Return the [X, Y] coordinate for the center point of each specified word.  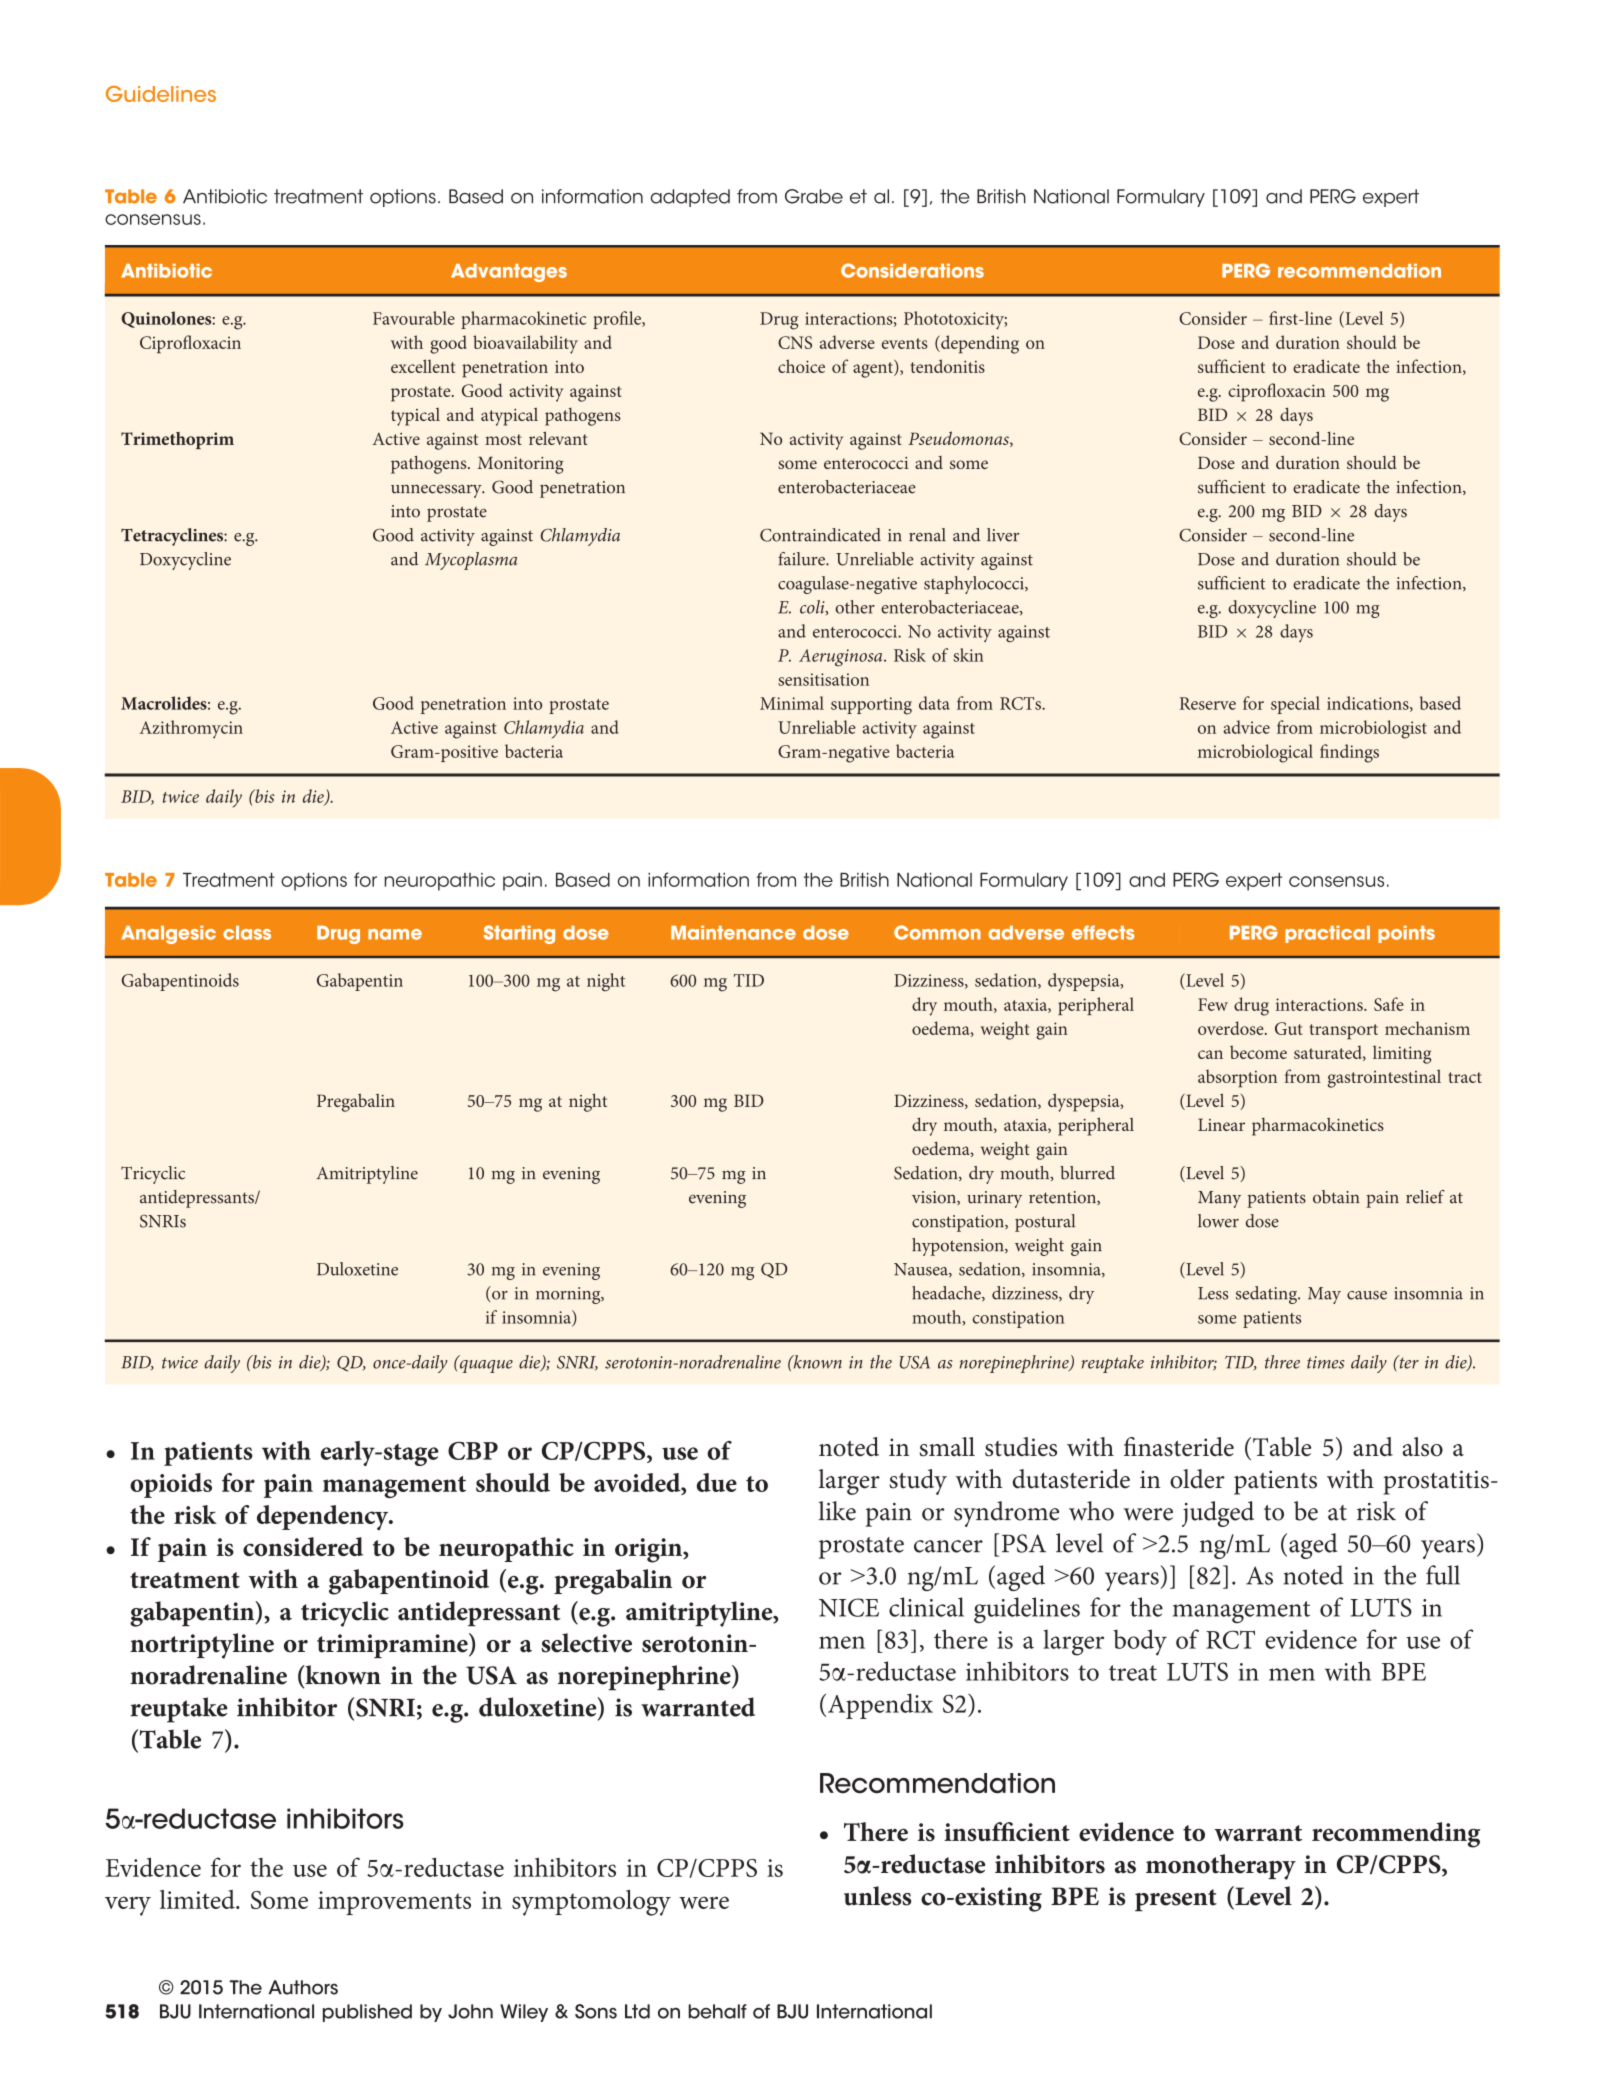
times [1325, 1362]
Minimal [792, 703]
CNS [795, 342]
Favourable [414, 318]
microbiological [1255, 753]
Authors [303, 1987]
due [717, 1482]
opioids [171, 1485]
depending [979, 344]
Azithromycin [191, 729]
